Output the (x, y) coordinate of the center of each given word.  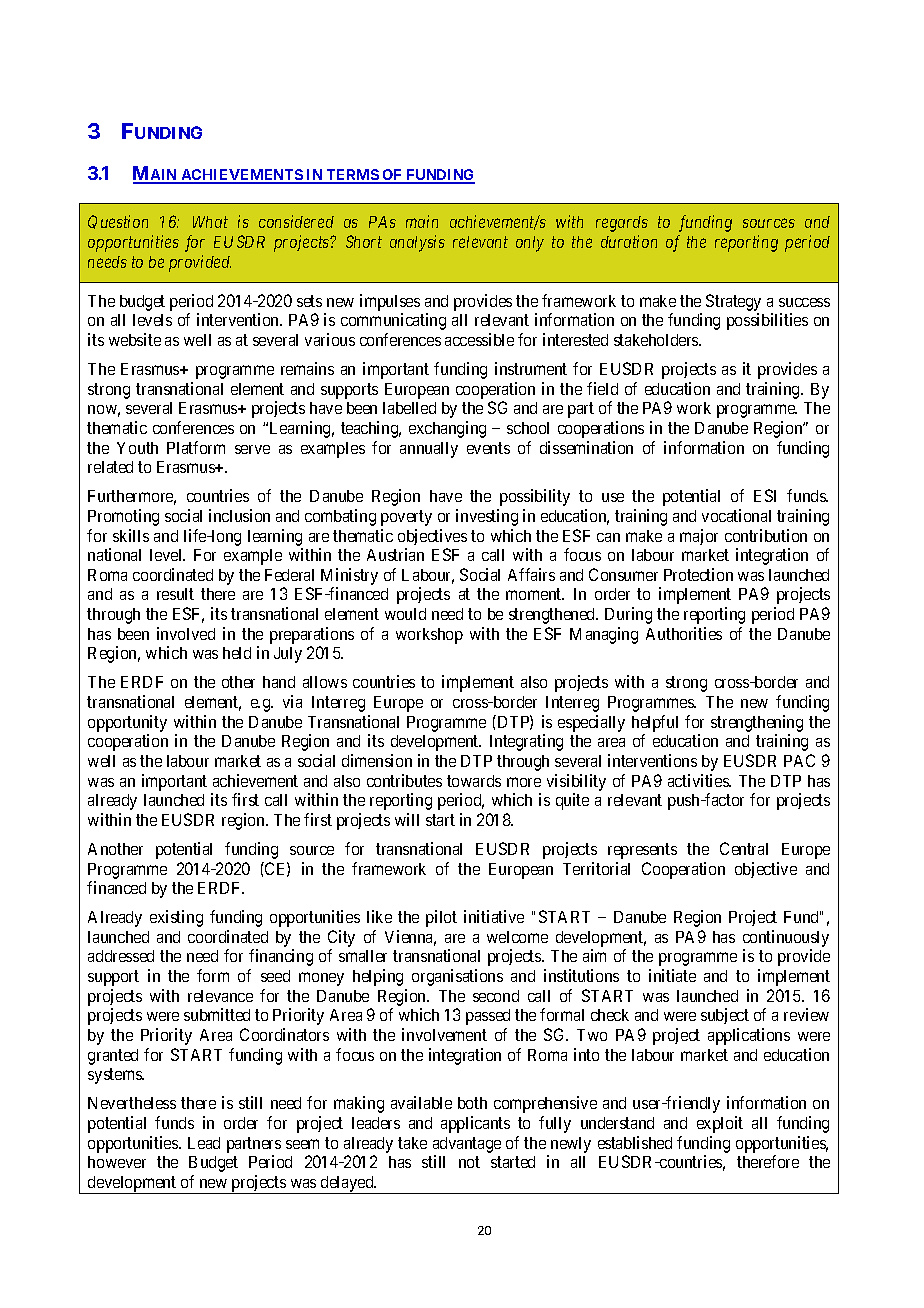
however (117, 1162)
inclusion (239, 515)
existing (176, 918)
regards (622, 224)
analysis (417, 243)
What (210, 222)
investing (487, 517)
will (407, 819)
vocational (736, 515)
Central (744, 848)
